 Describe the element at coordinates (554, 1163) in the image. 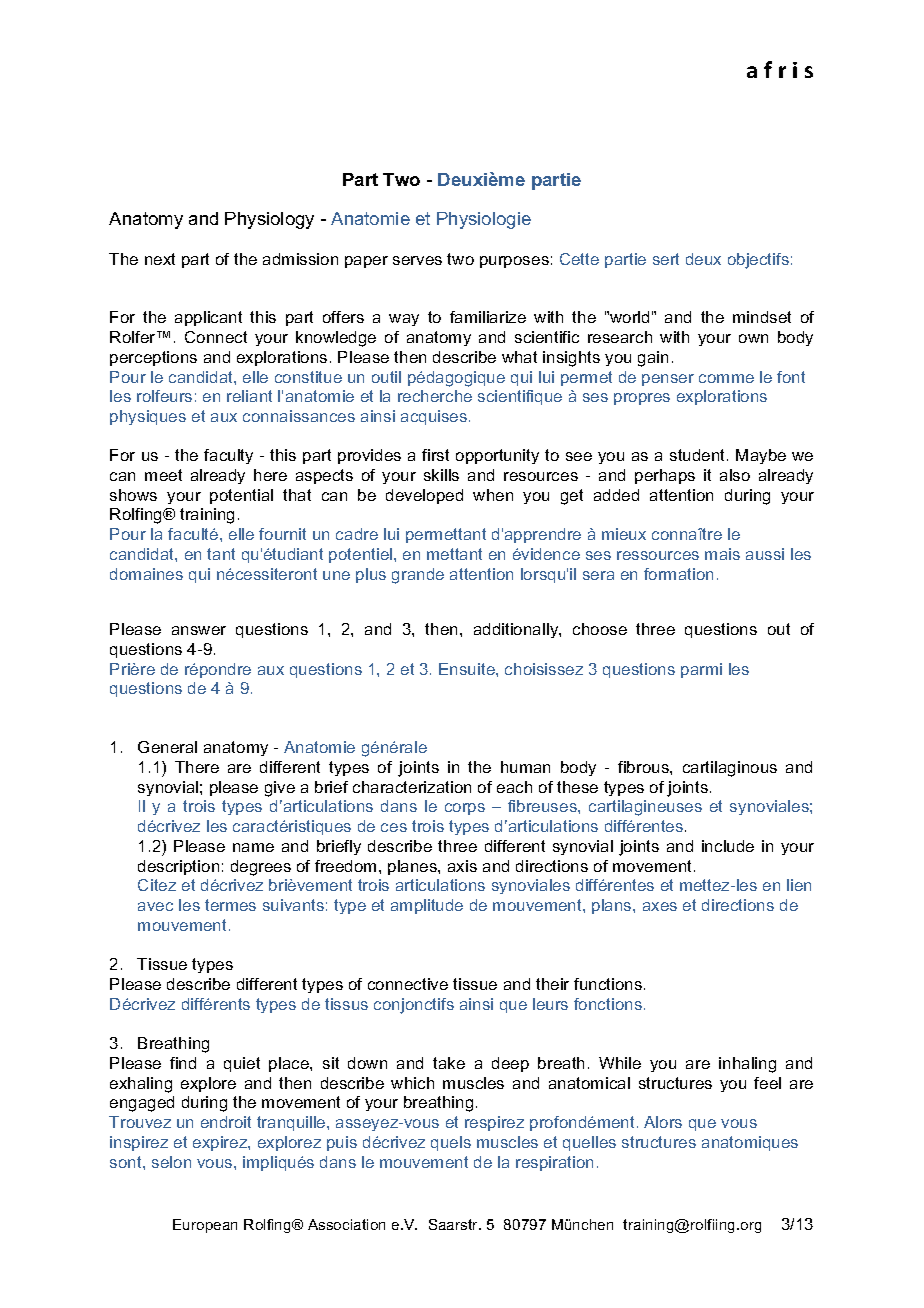

I see `respiration` at that location.
